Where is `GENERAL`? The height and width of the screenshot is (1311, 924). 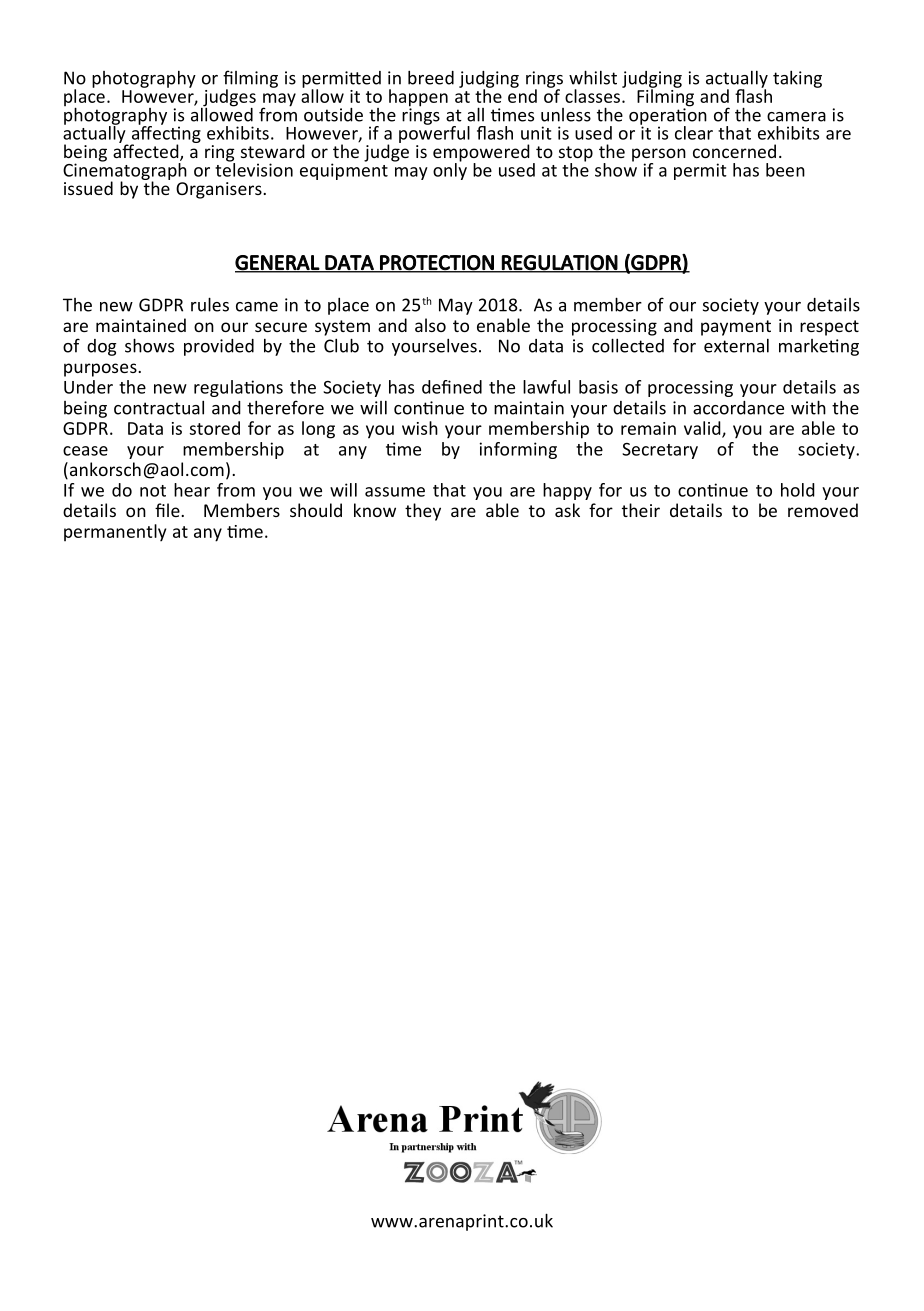
GENERAL is located at coordinates (278, 263).
